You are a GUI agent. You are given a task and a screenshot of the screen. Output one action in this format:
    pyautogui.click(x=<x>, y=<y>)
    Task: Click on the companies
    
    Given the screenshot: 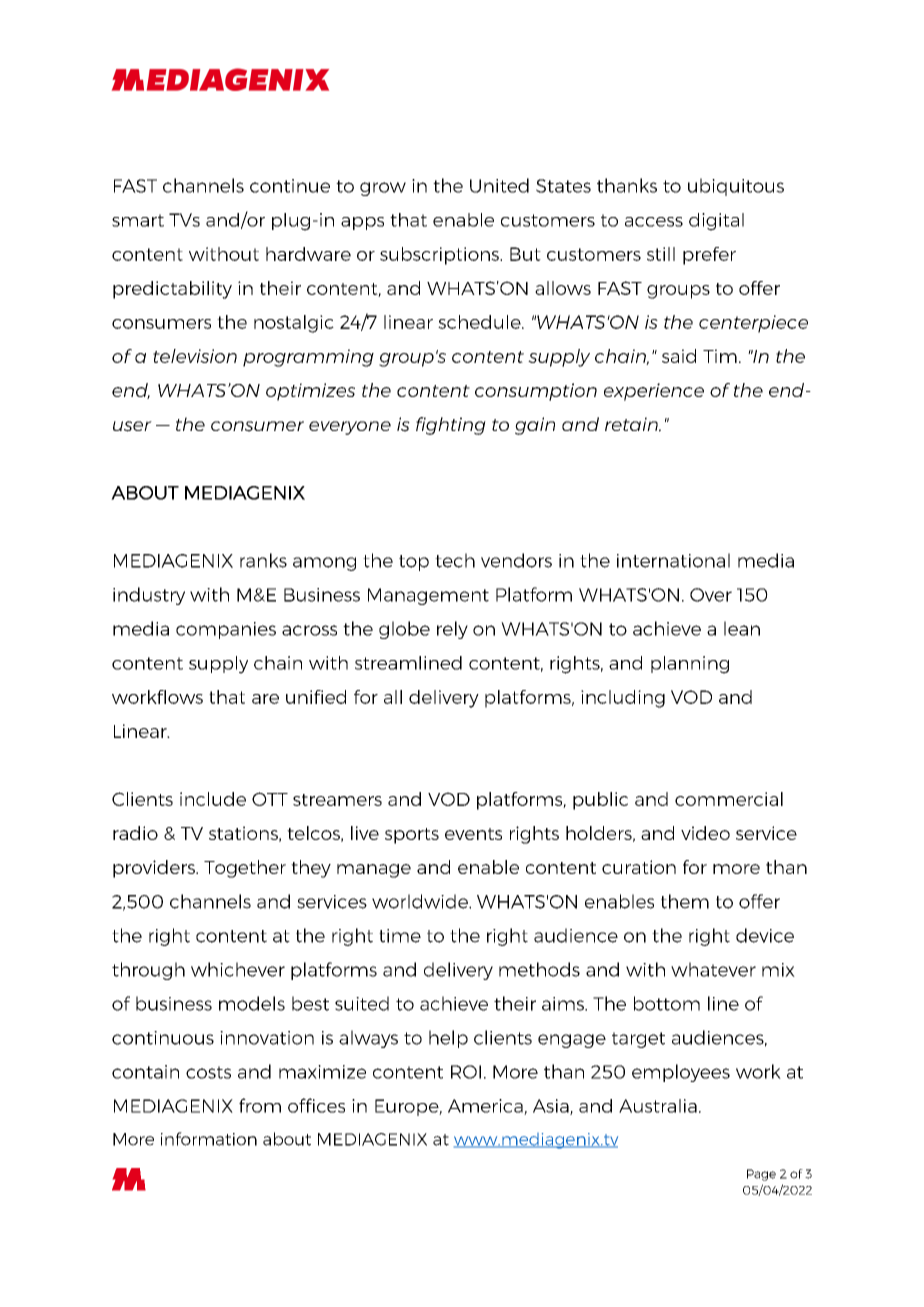 What is the action you would take?
    pyautogui.click(x=226, y=630)
